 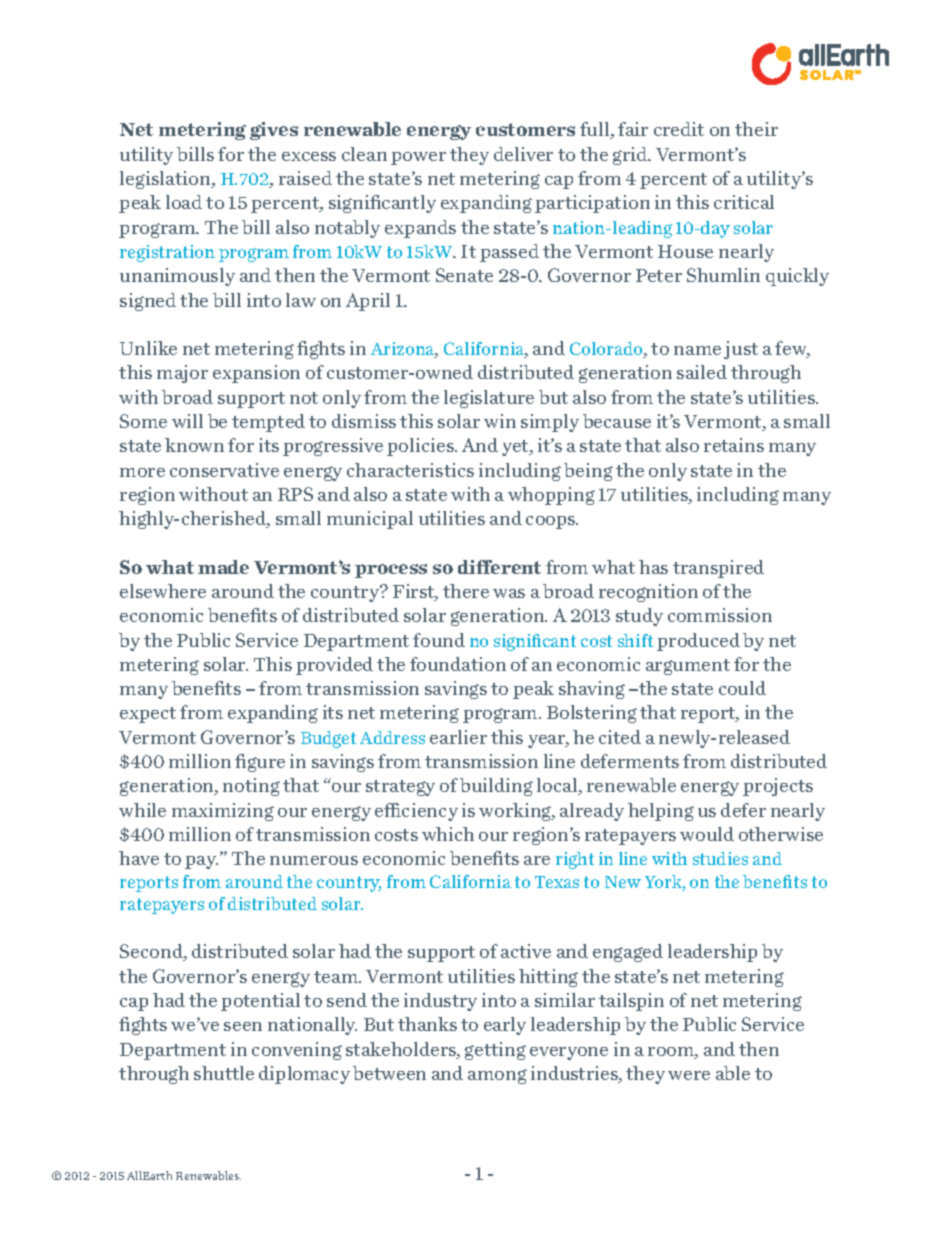 I want to click on their, so click(x=756, y=129).
